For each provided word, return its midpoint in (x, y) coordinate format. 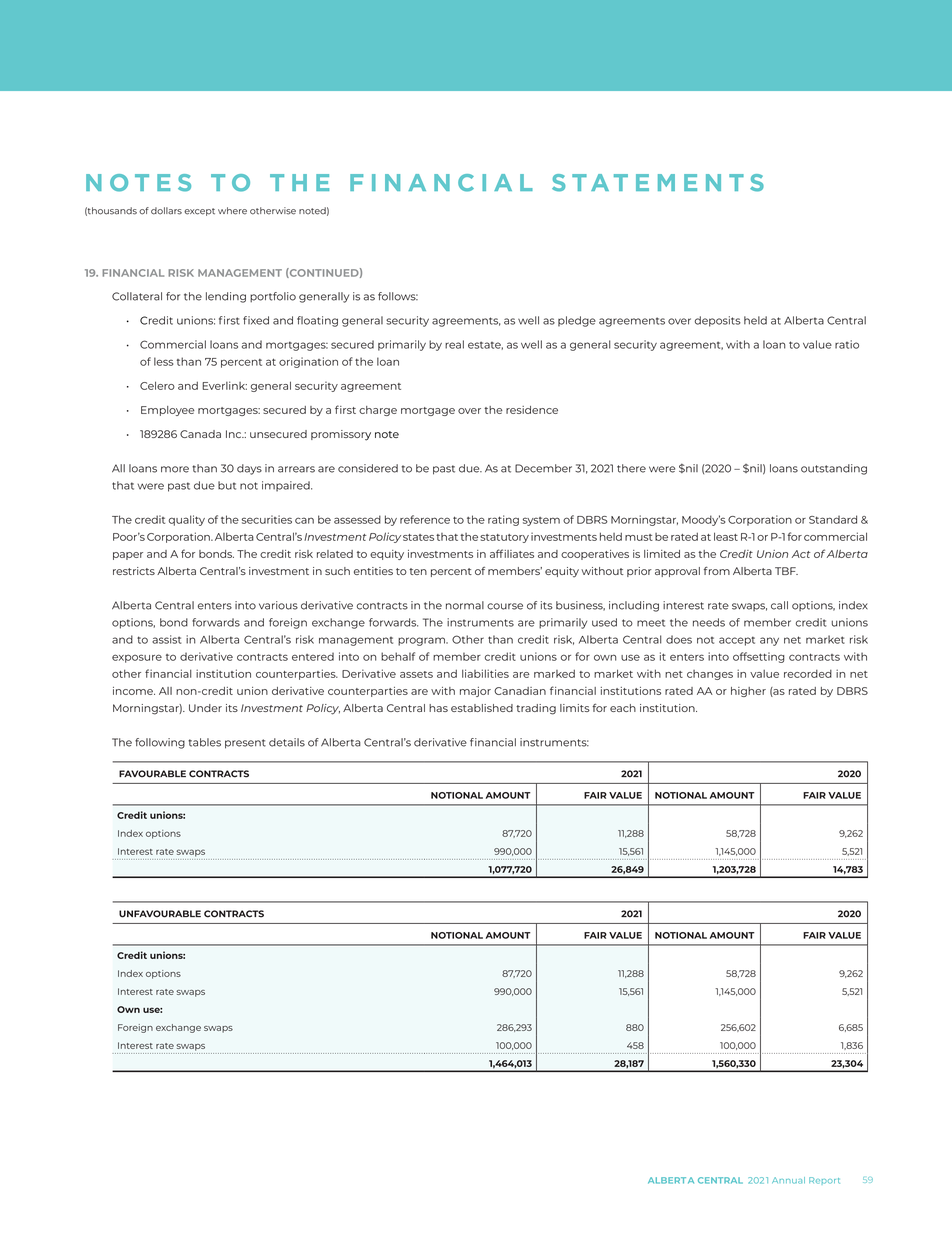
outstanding (834, 469)
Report (824, 1180)
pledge (577, 321)
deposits (718, 321)
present (245, 744)
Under (205, 708)
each (623, 708)
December (543, 468)
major (475, 692)
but (227, 485)
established (482, 708)
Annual (788, 1180)
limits (575, 708)
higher (748, 692)
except (199, 212)
